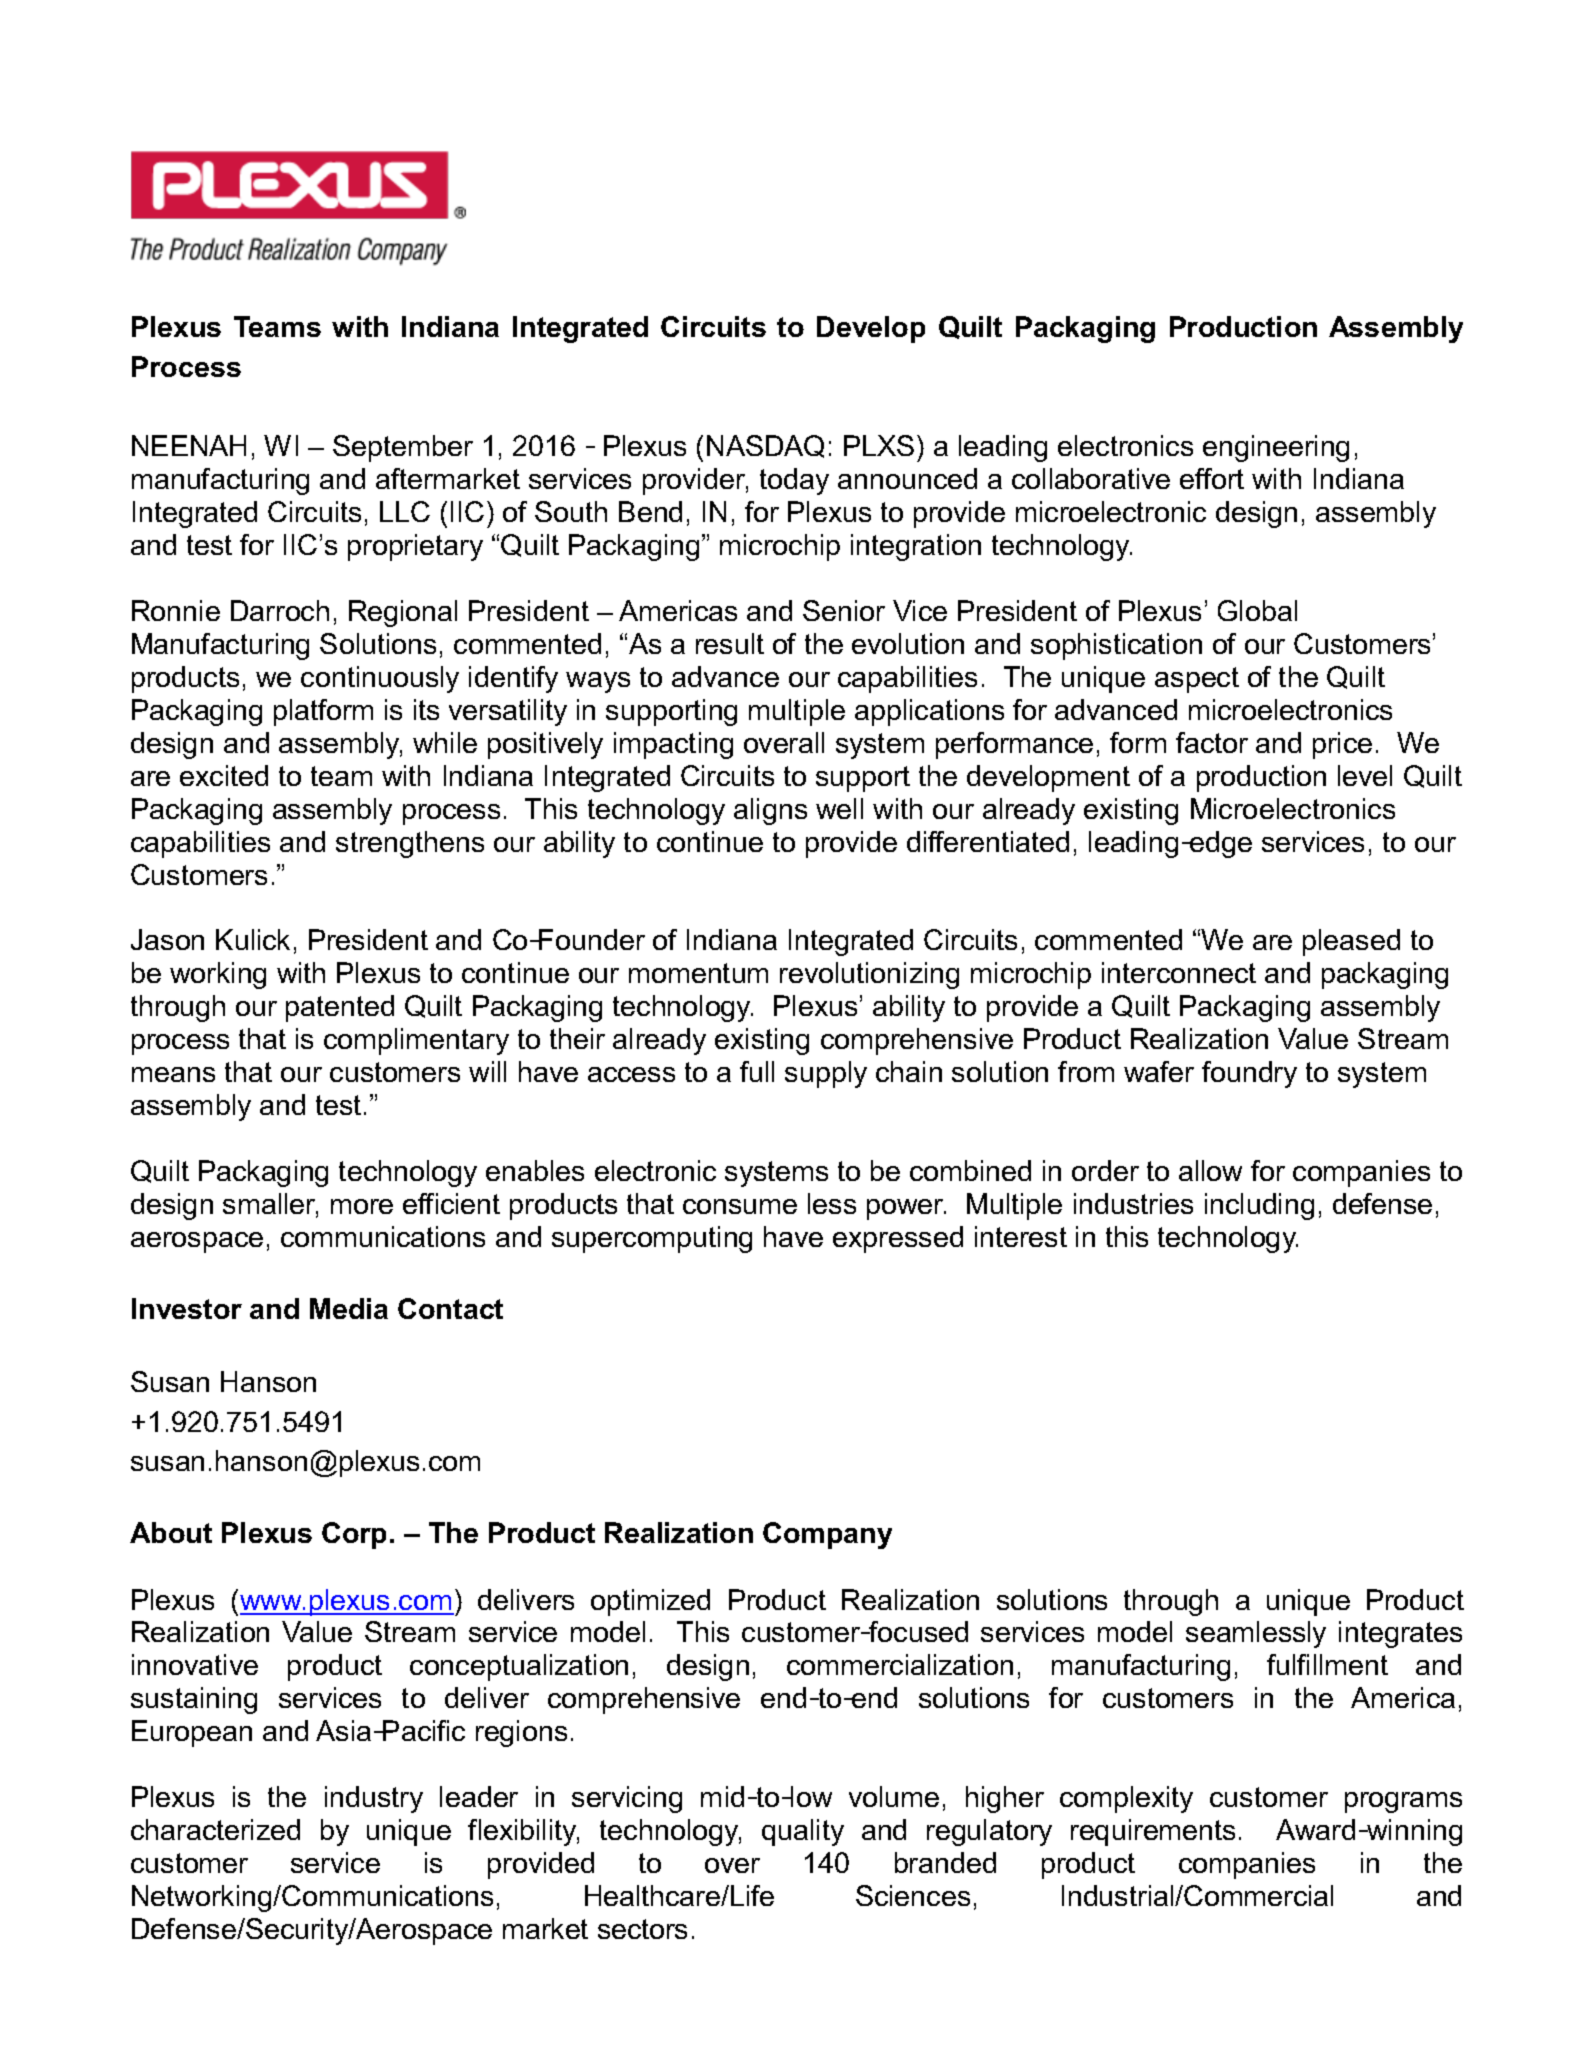  What do you see at coordinates (354, 1535) in the page?
I see `Corp` at bounding box center [354, 1535].
